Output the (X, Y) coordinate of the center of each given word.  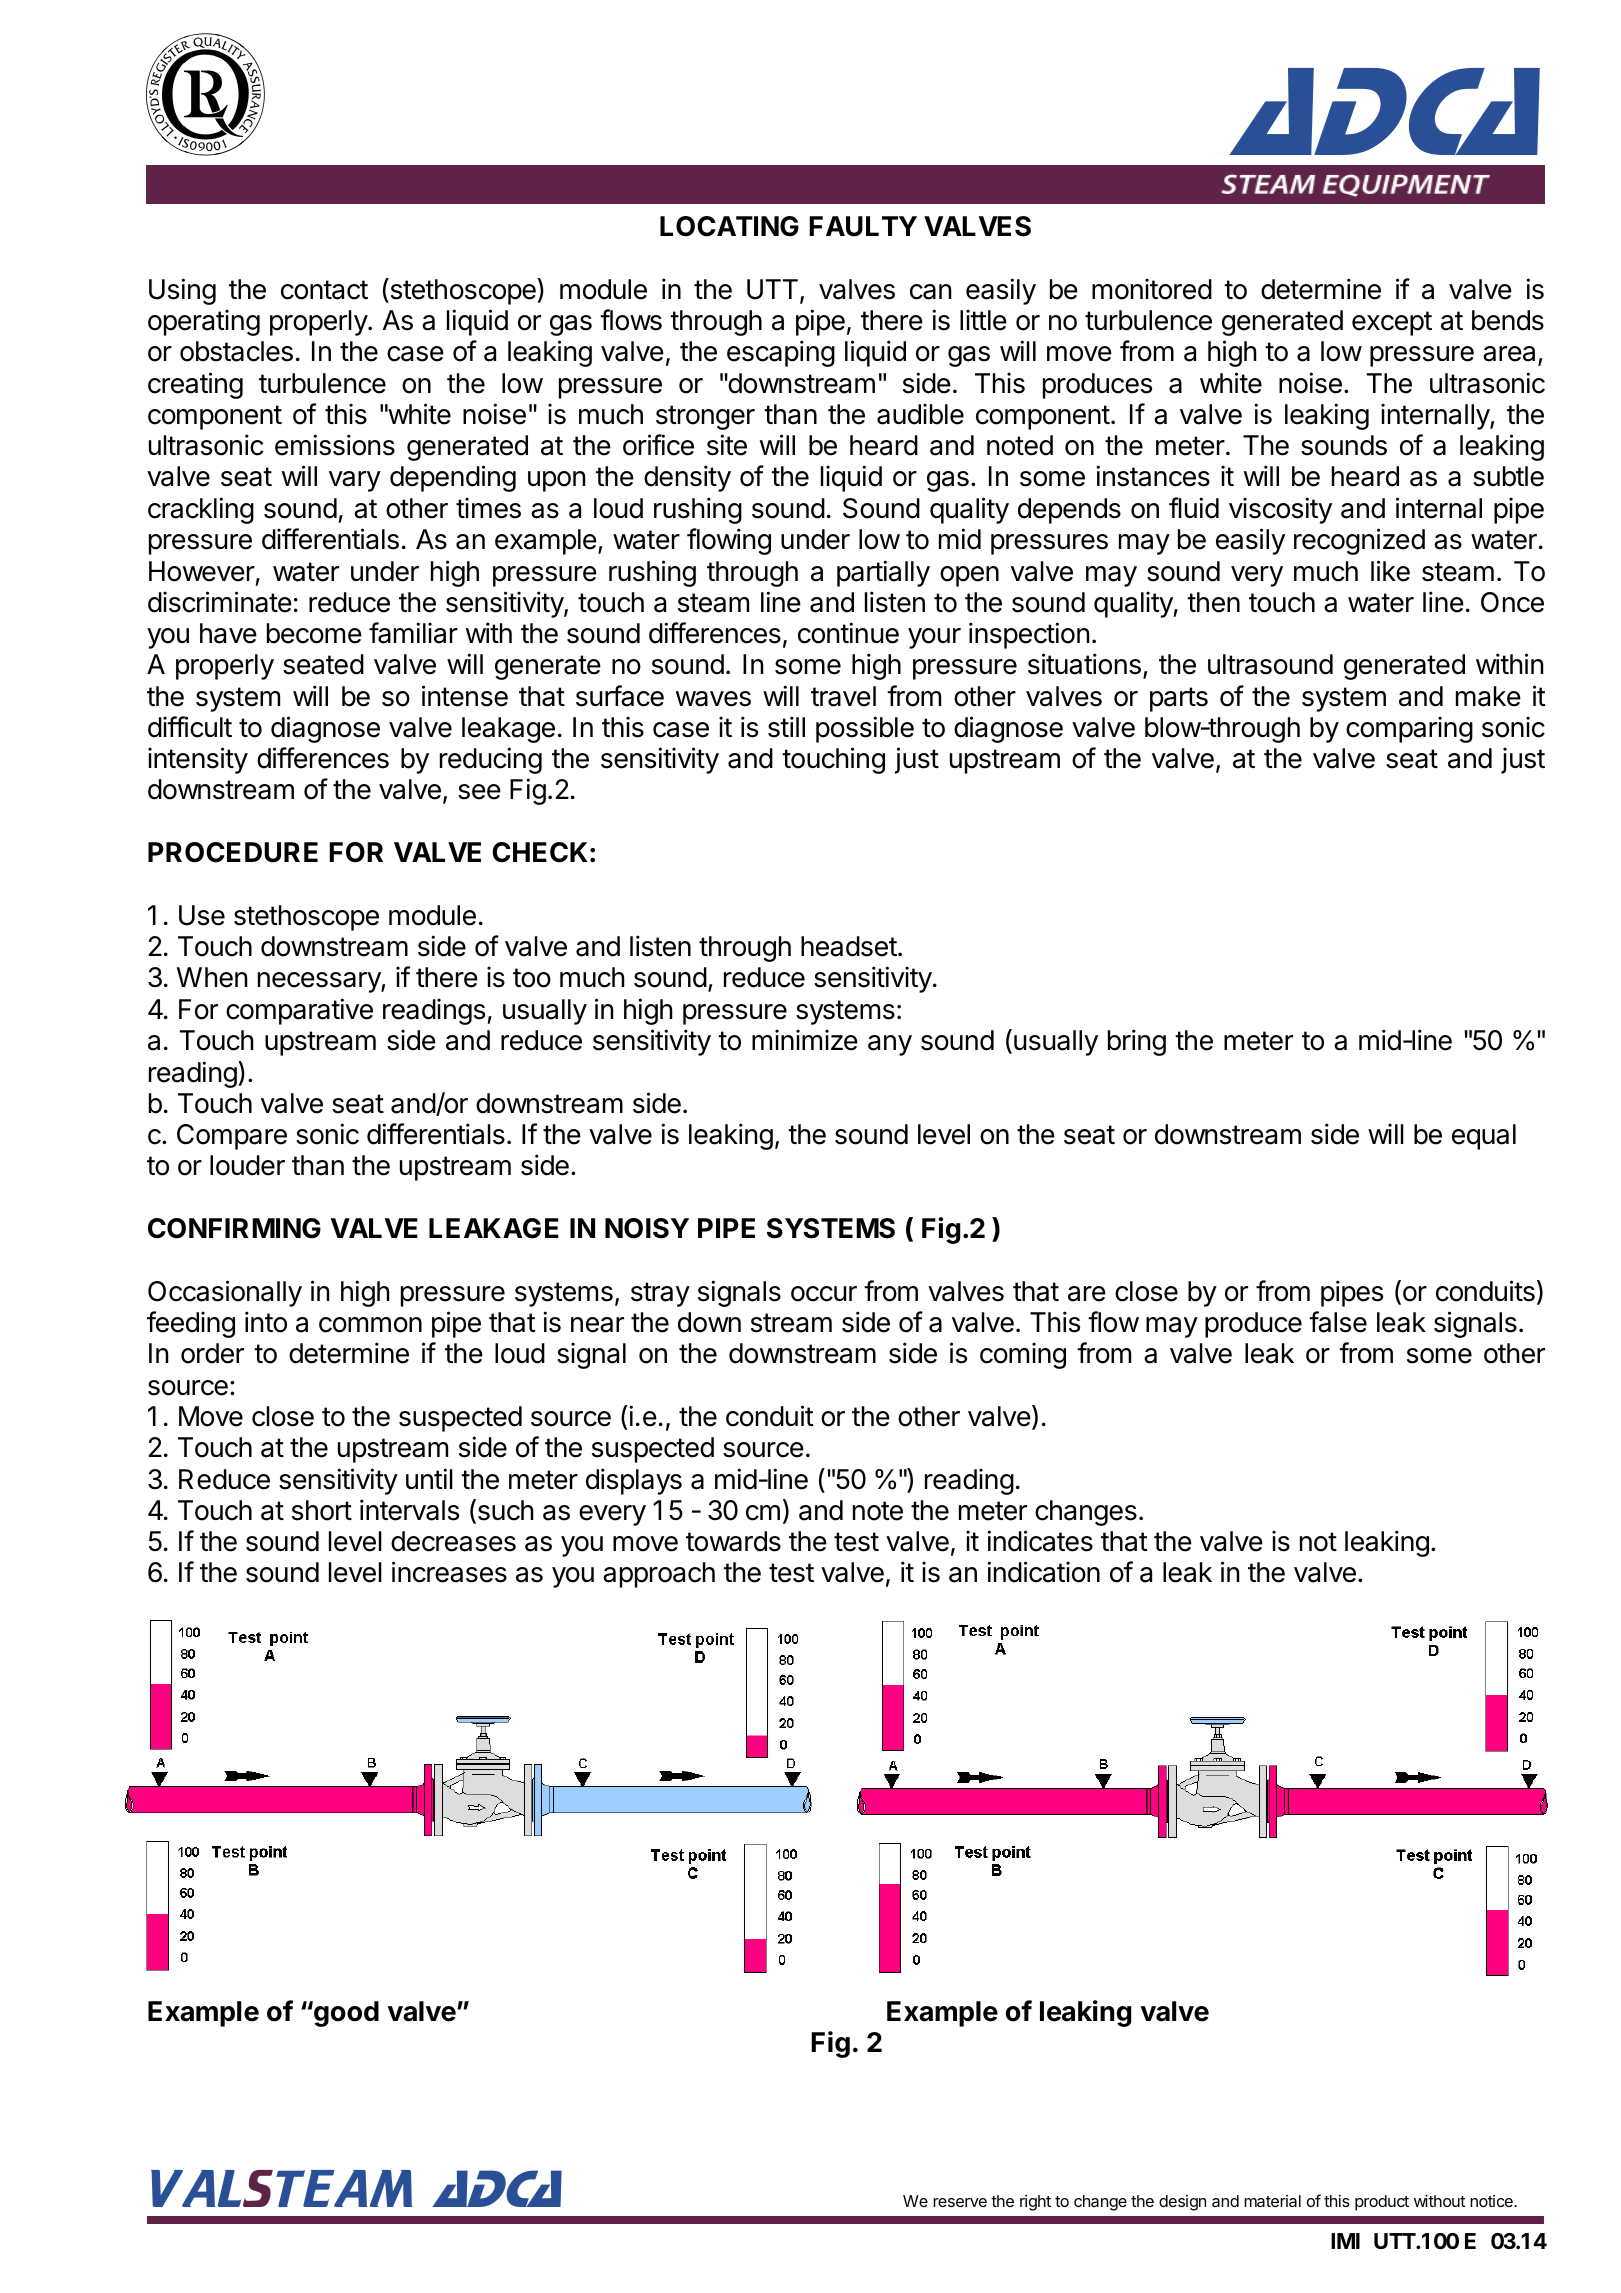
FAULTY (863, 226)
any (890, 1045)
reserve (960, 2202)
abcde (205, 94)
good (345, 2014)
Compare (232, 1137)
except (1392, 323)
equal (1484, 1137)
